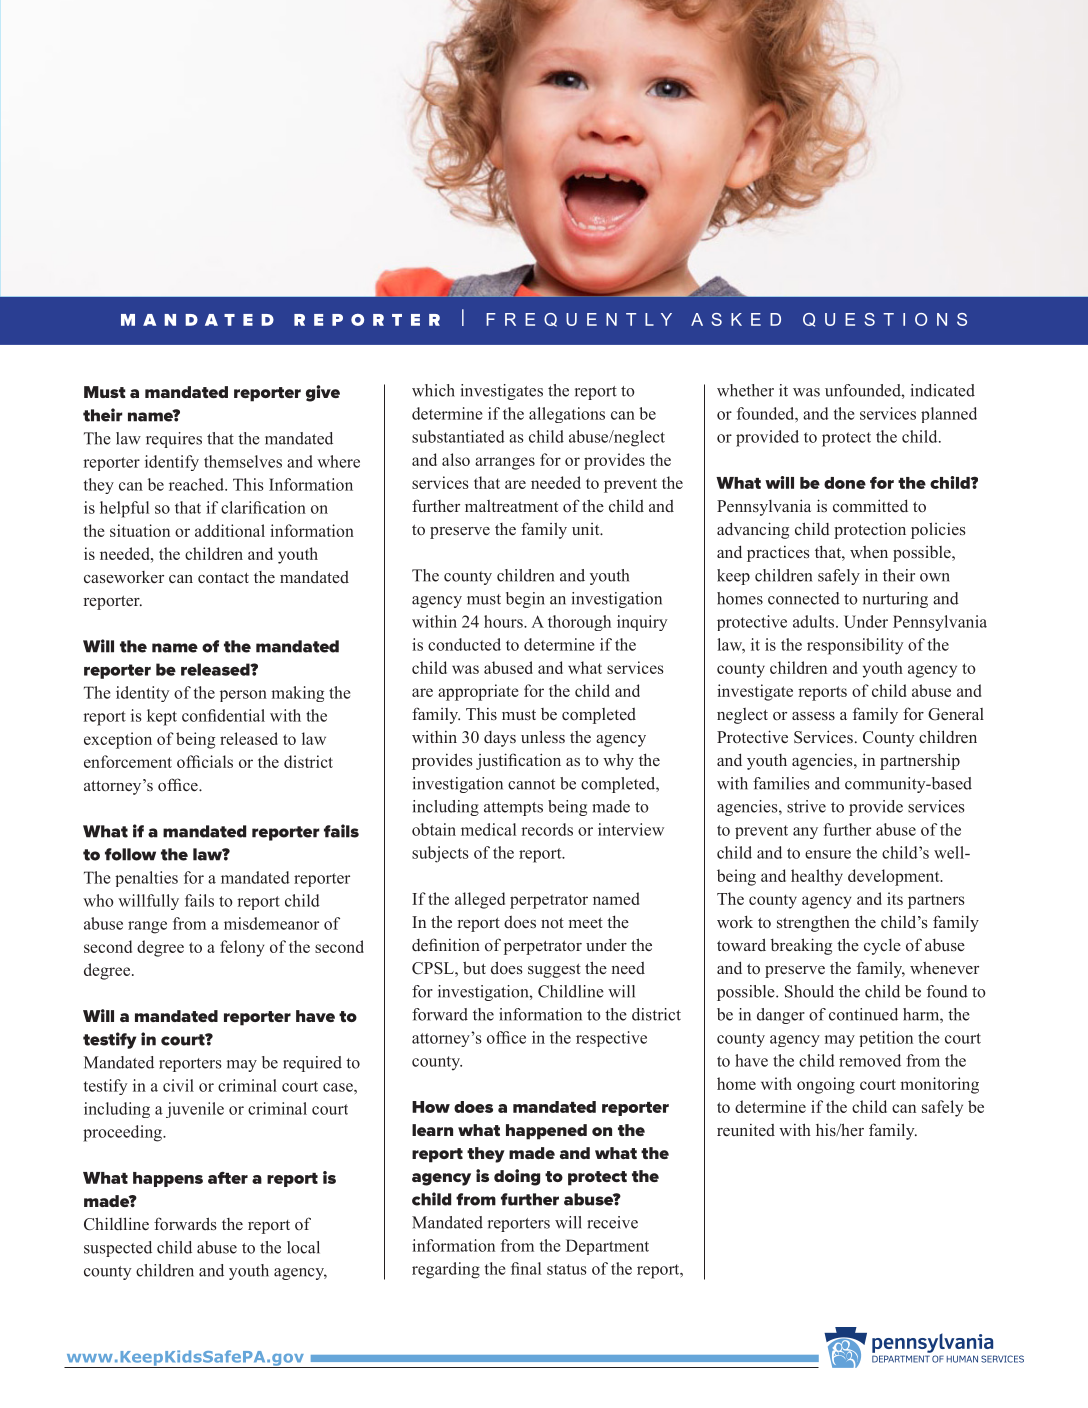 The width and height of the screenshot is (1088, 1408). Describe the element at coordinates (547, 829) in the screenshot. I see `records` at that location.
